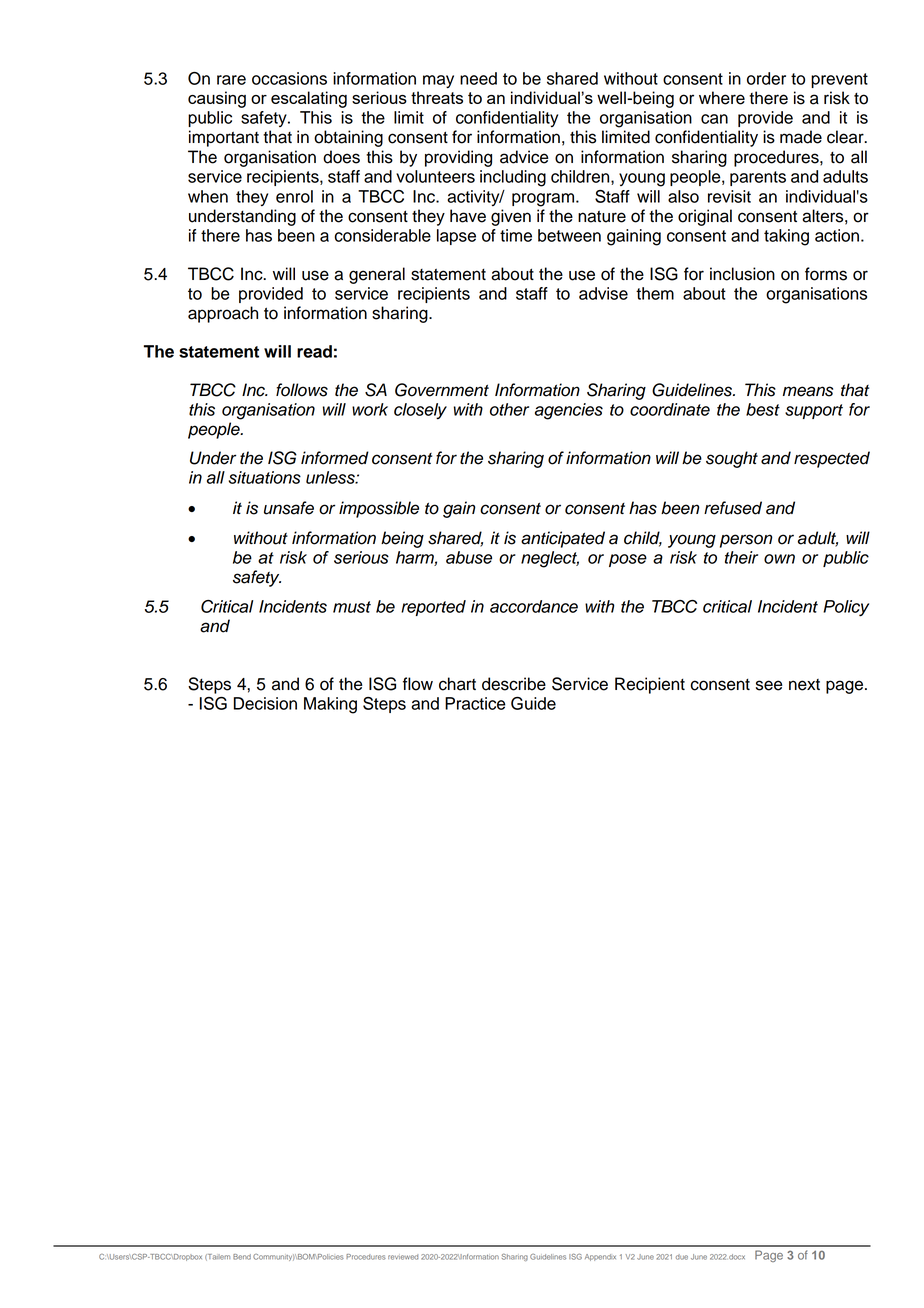 The width and height of the page is (924, 1308). What do you see at coordinates (309, 99) in the page?
I see `escalating` at bounding box center [309, 99].
